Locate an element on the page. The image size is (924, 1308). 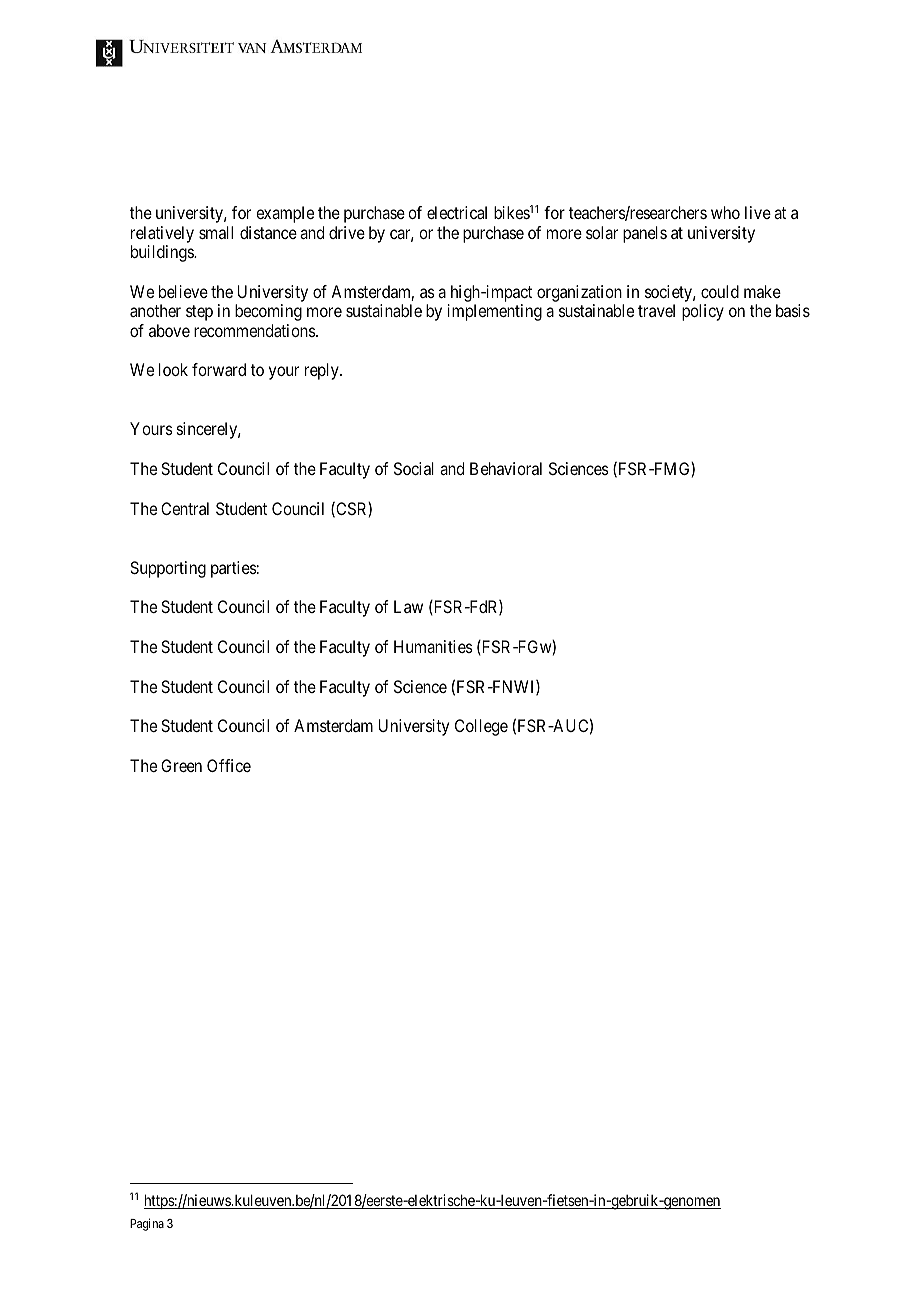
small is located at coordinates (216, 232).
